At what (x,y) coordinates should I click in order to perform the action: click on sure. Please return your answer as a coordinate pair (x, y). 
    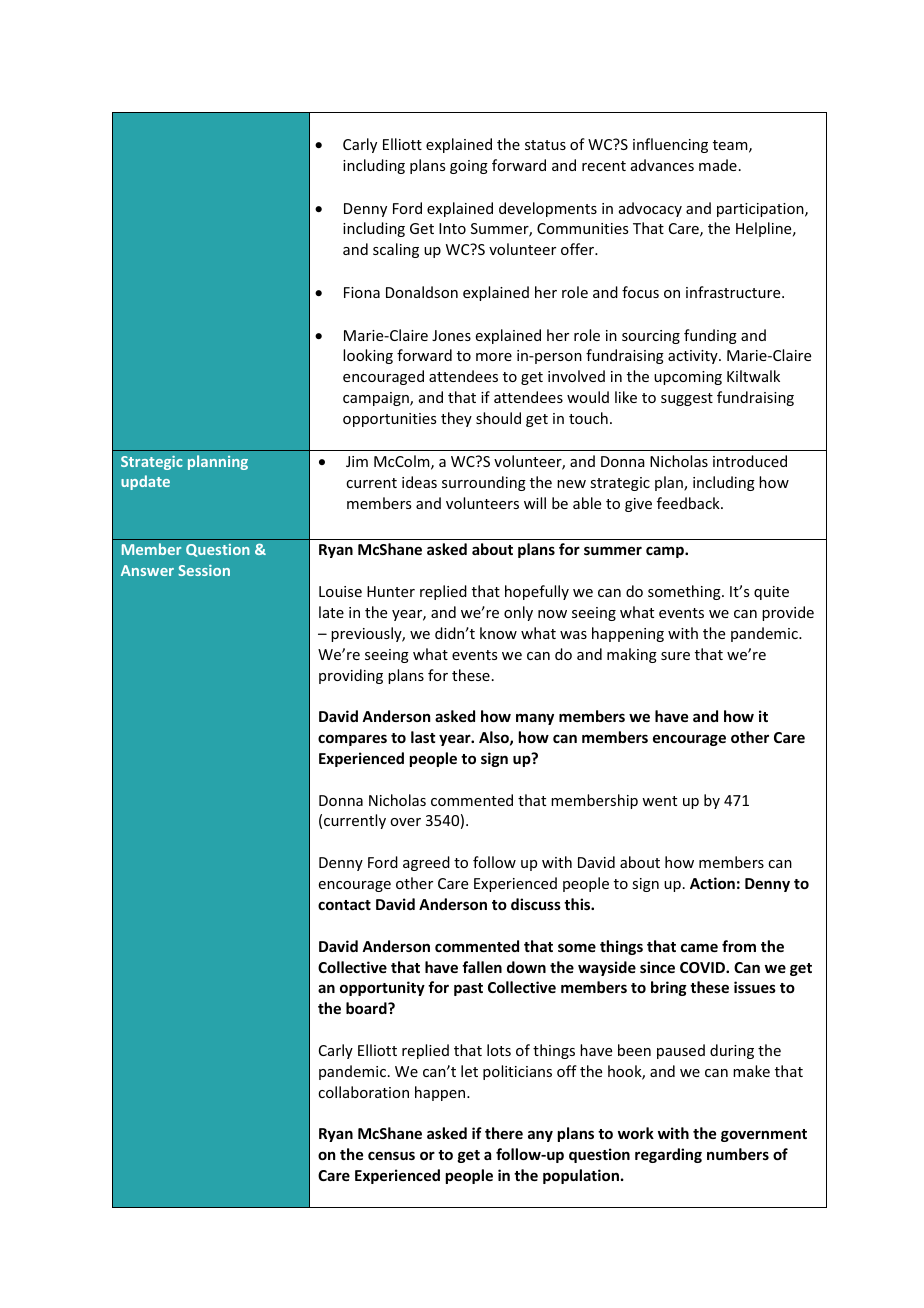
    Looking at the image, I should click on (675, 656).
